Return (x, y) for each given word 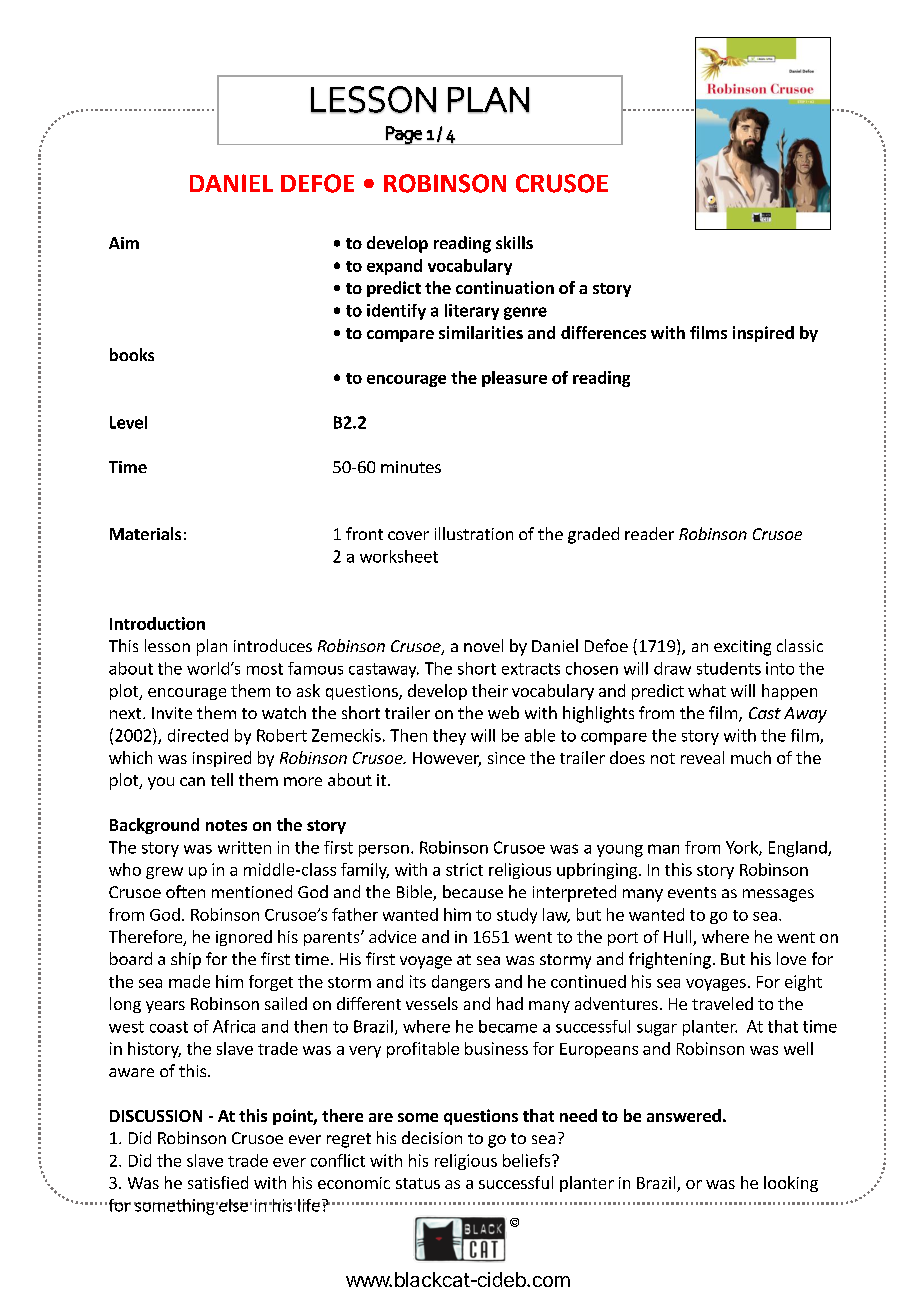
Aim (124, 243)
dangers (461, 983)
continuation (505, 287)
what (707, 690)
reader (649, 533)
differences (603, 332)
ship (186, 960)
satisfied (218, 1182)
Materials (145, 533)
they (449, 737)
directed (198, 735)
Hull (679, 938)
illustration (474, 533)
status (418, 1183)
